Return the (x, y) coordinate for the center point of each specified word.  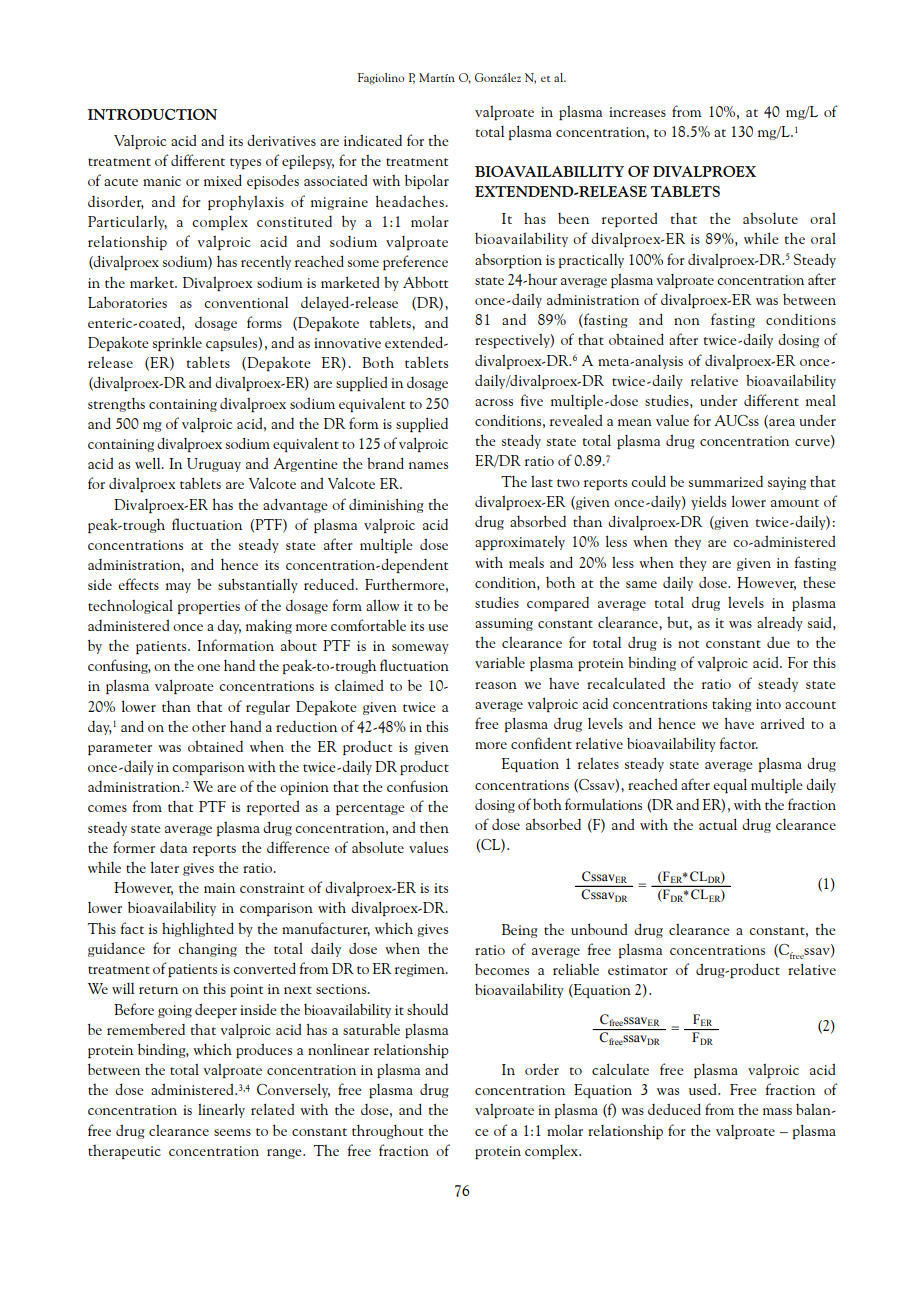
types (245, 163)
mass (777, 1111)
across (494, 402)
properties (209, 607)
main (219, 888)
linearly (221, 1110)
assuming (504, 624)
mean (635, 422)
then (434, 827)
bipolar (427, 181)
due (778, 642)
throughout (387, 1132)
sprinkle (177, 343)
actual (718, 824)
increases (637, 112)
